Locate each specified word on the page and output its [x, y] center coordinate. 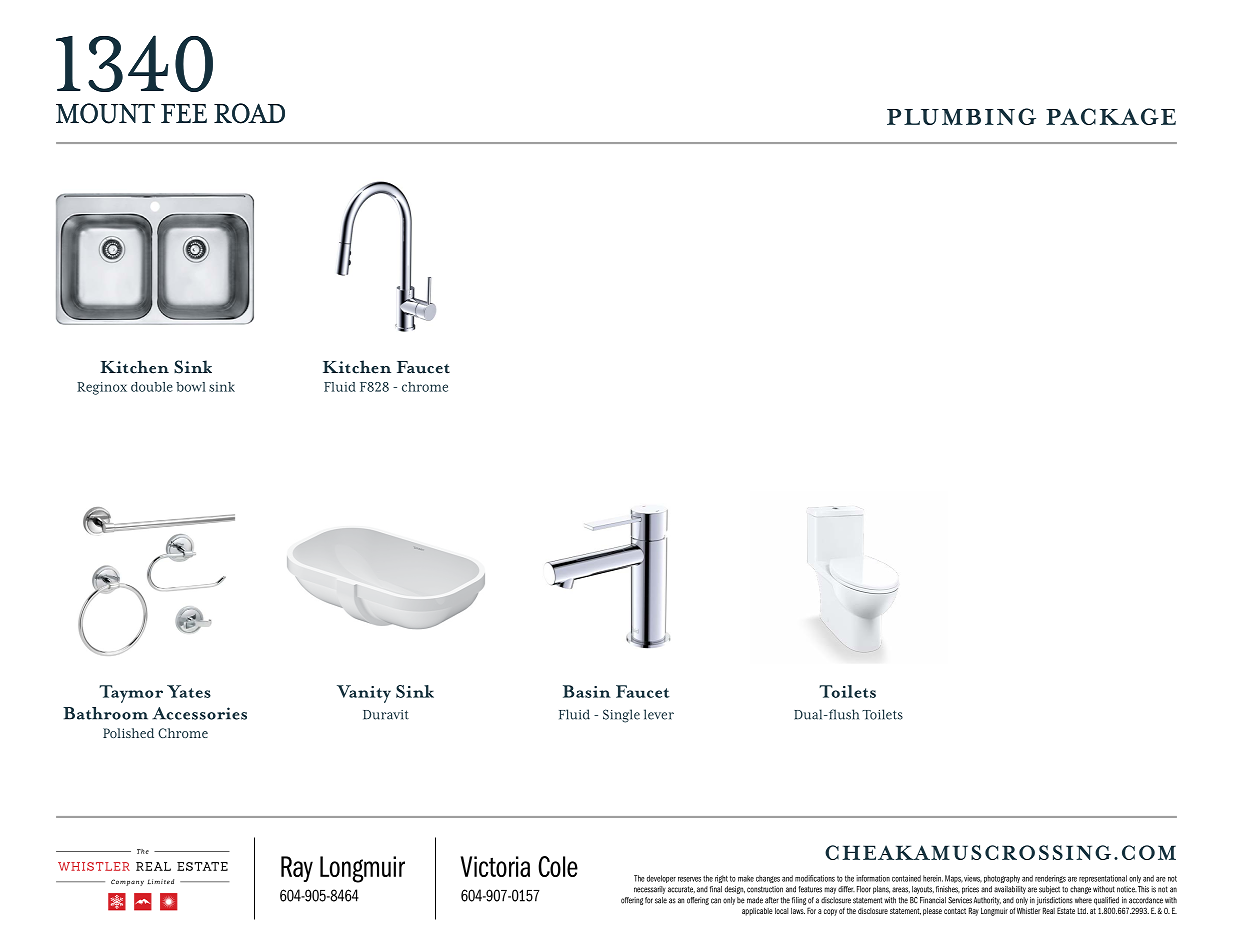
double [152, 387]
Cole [558, 866]
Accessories [199, 713]
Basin [587, 691]
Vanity [364, 694]
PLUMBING [961, 116]
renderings [1050, 879]
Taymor [131, 694]
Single [621, 716]
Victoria [495, 866]
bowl [191, 387]
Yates [189, 691]
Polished [128, 733]
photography [1002, 879]
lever [659, 714]
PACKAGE [1111, 116]
